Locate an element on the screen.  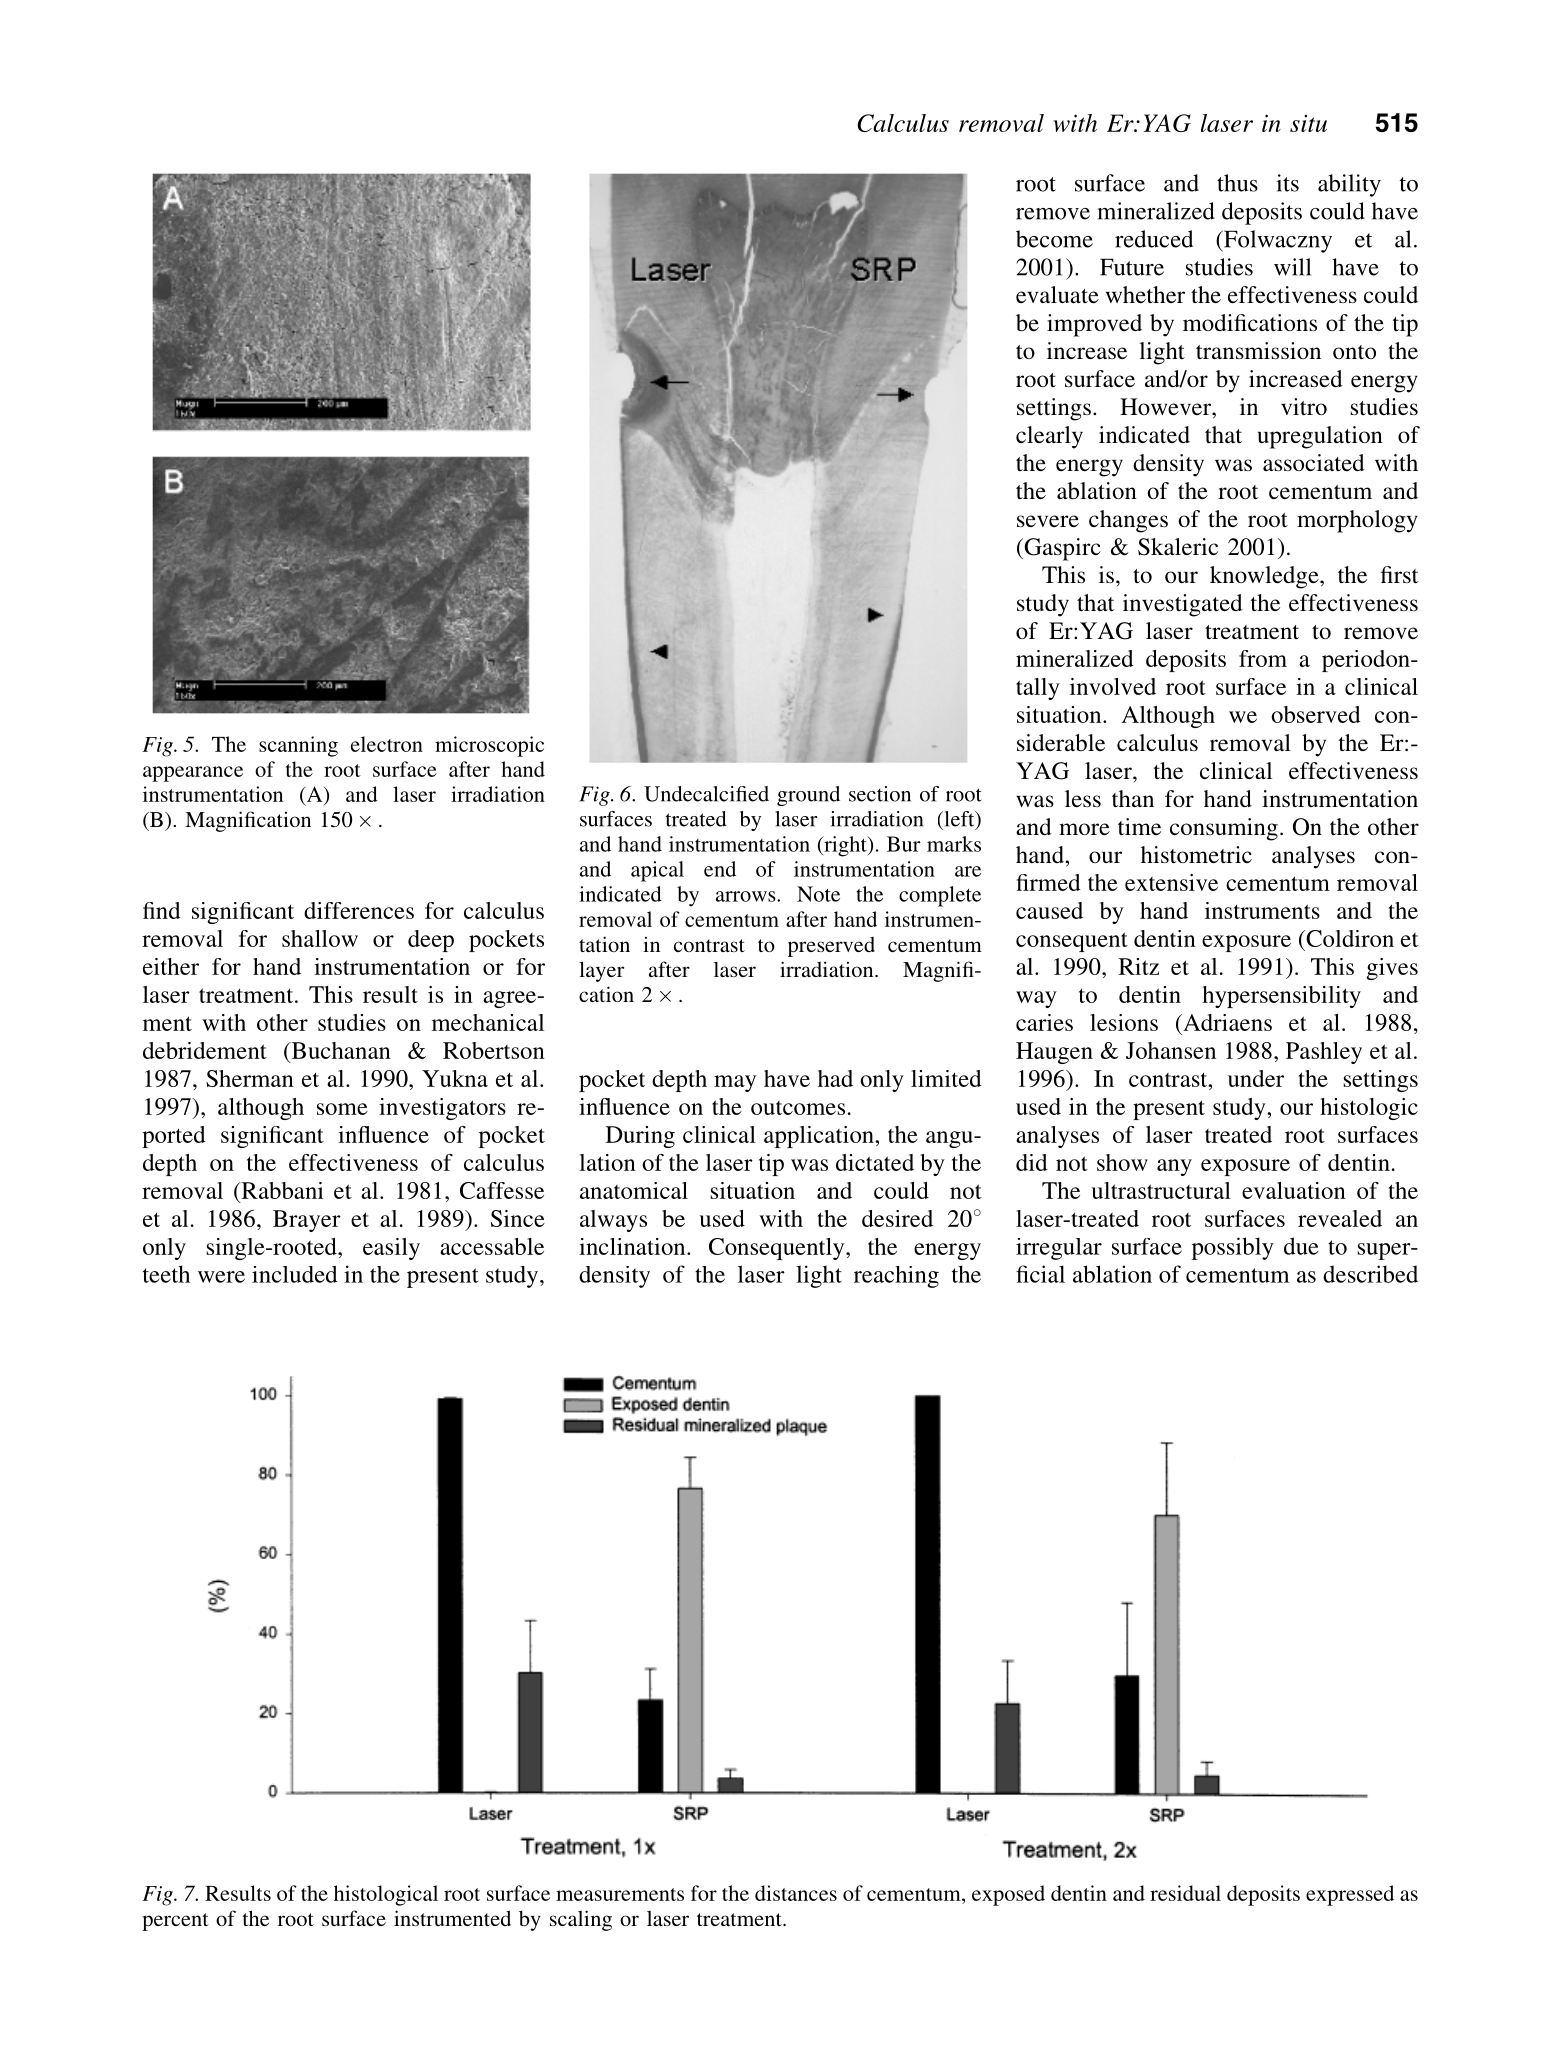
possibly is located at coordinates (1233, 1248).
